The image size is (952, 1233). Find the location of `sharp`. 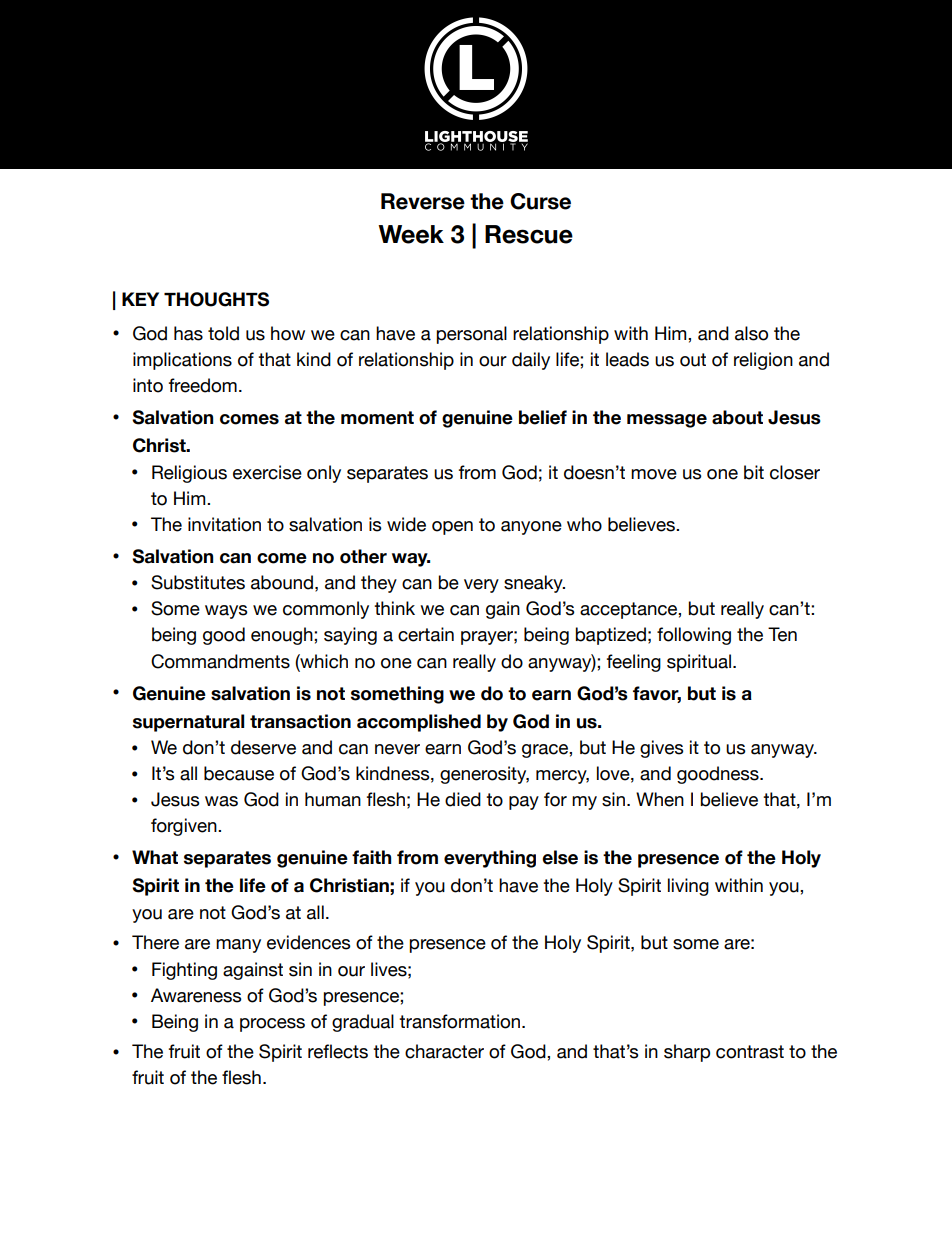

sharp is located at coordinates (687, 1053).
